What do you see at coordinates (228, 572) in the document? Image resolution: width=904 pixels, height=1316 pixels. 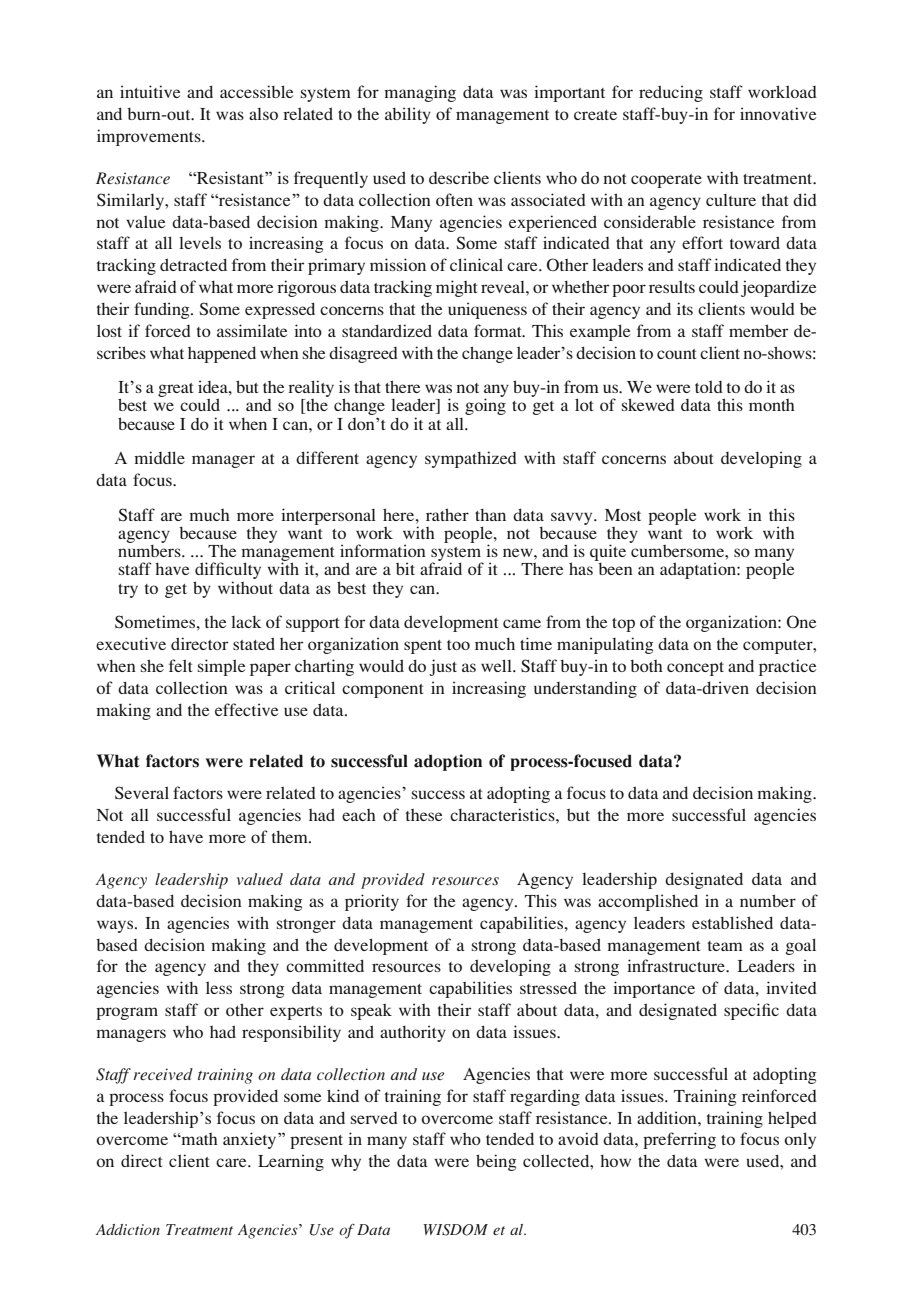 I see `difficulty` at bounding box center [228, 572].
